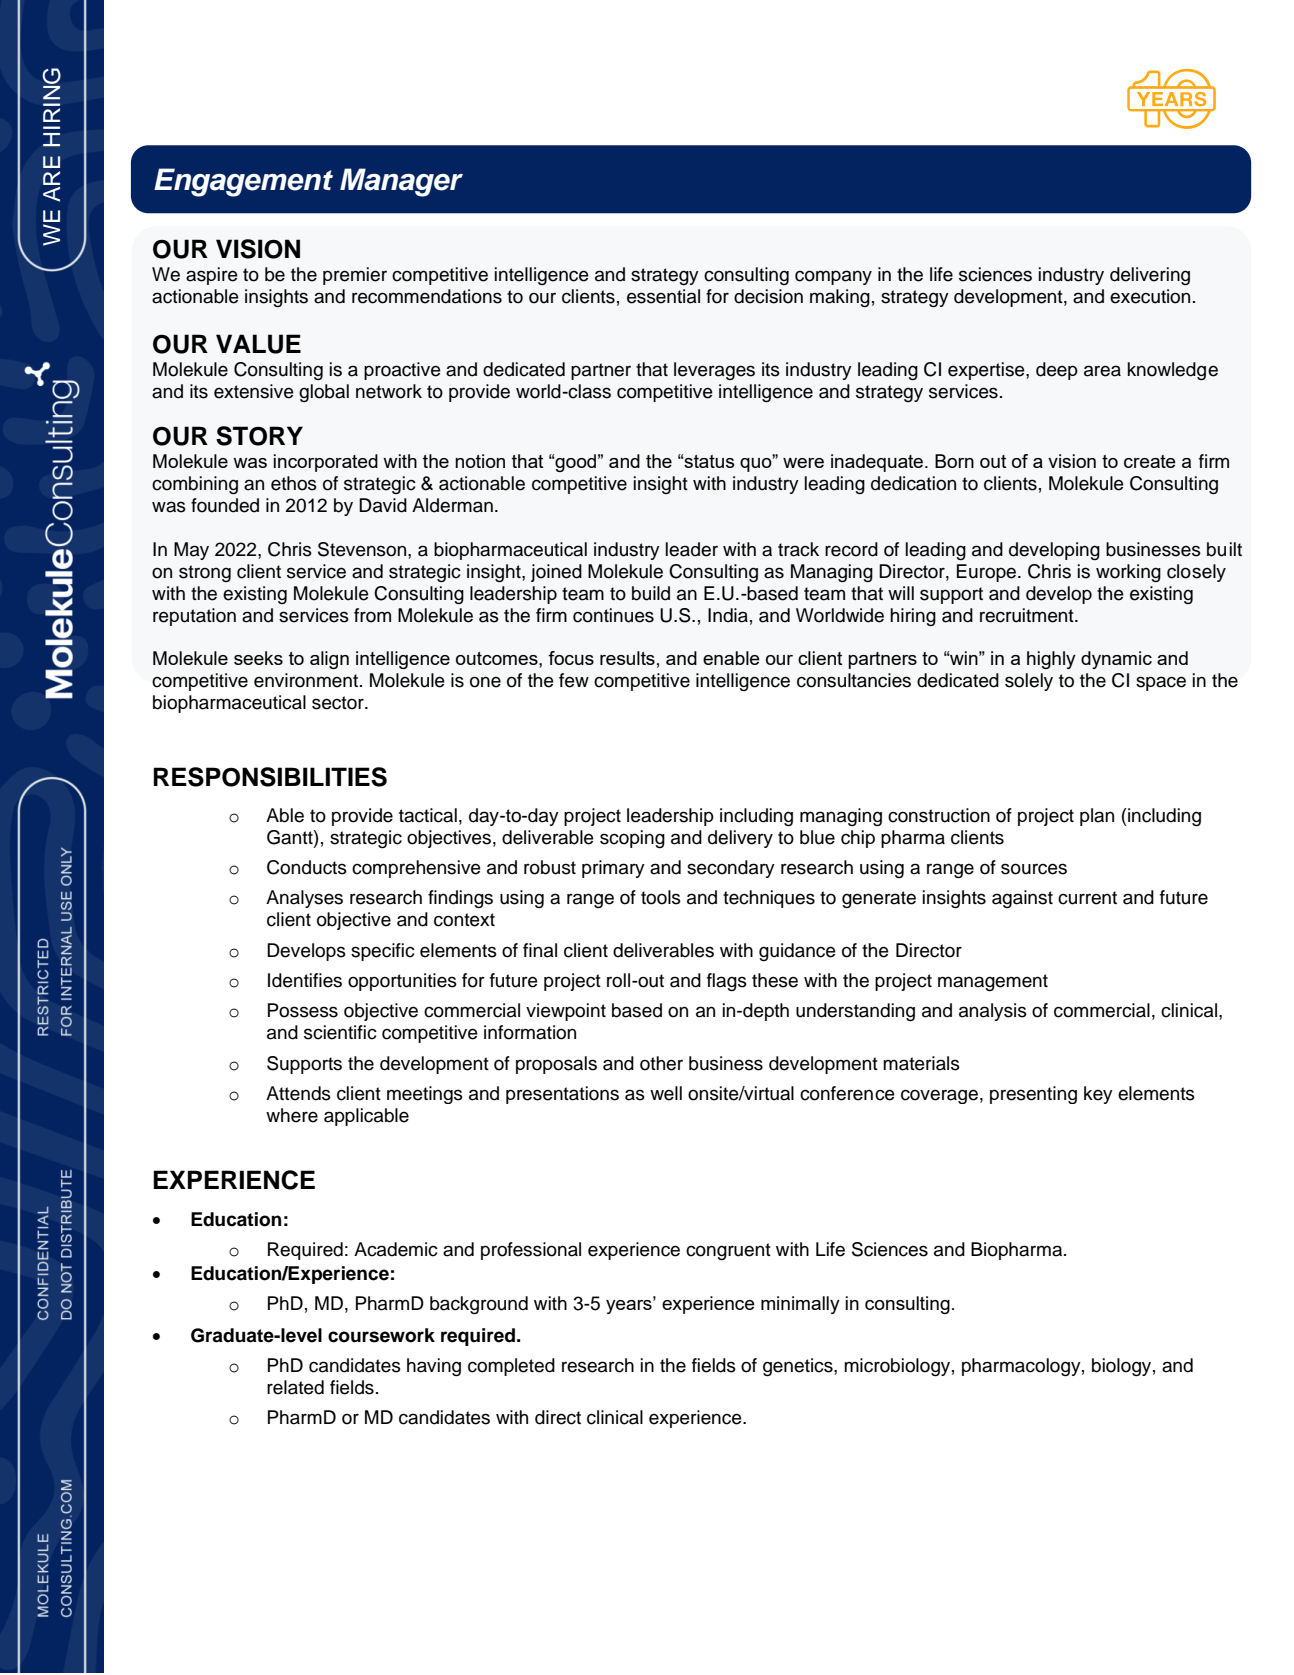  I want to click on working, so click(1128, 573).
